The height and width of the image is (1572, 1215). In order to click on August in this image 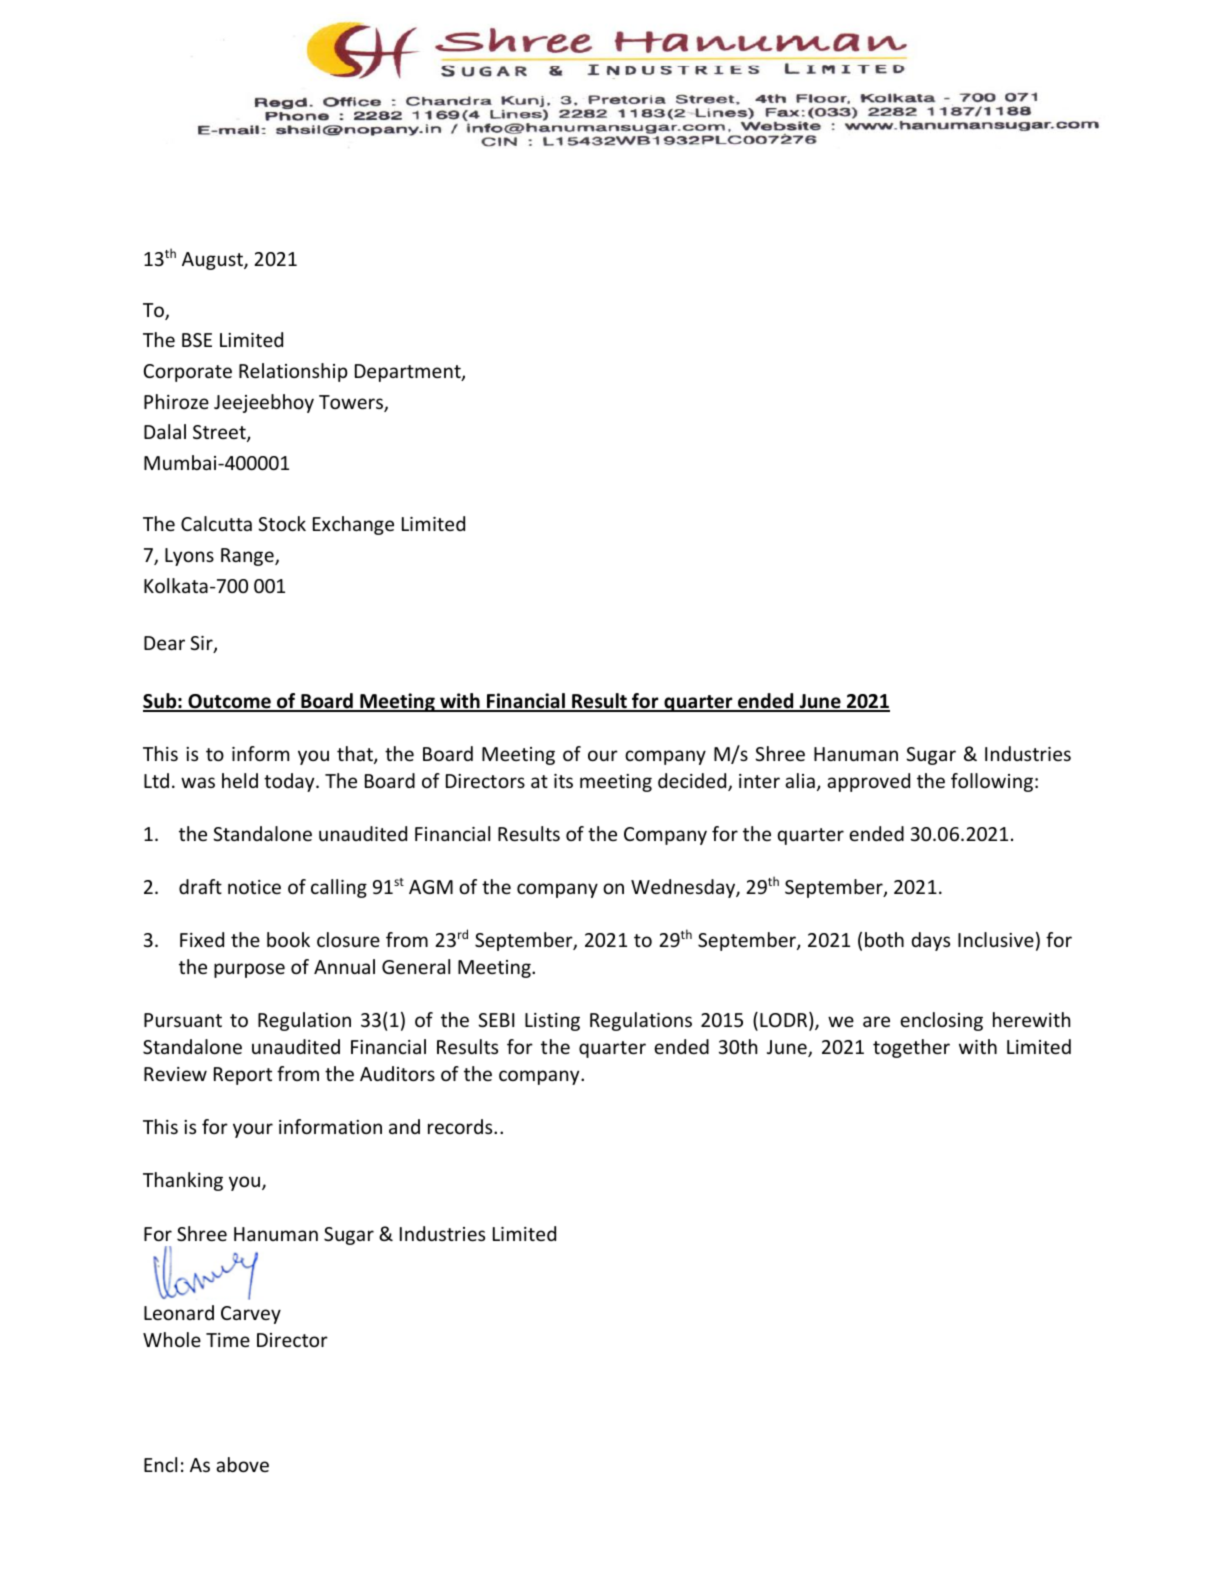, I will do `click(213, 261)`.
